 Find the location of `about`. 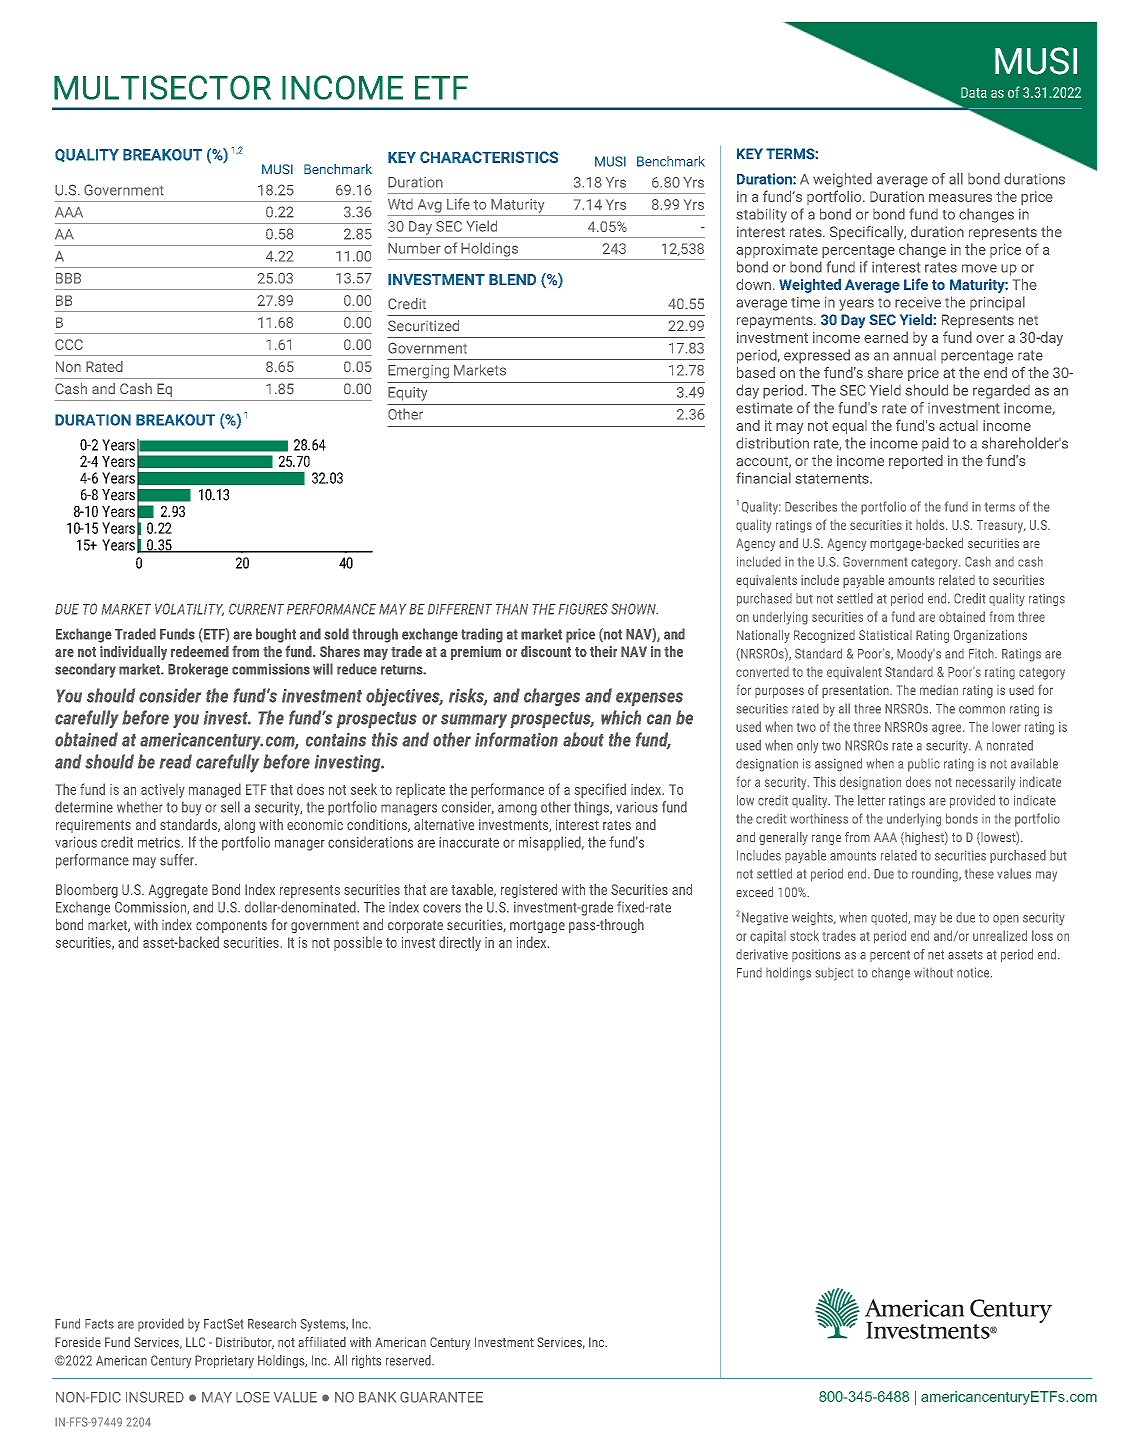

about is located at coordinates (583, 739).
